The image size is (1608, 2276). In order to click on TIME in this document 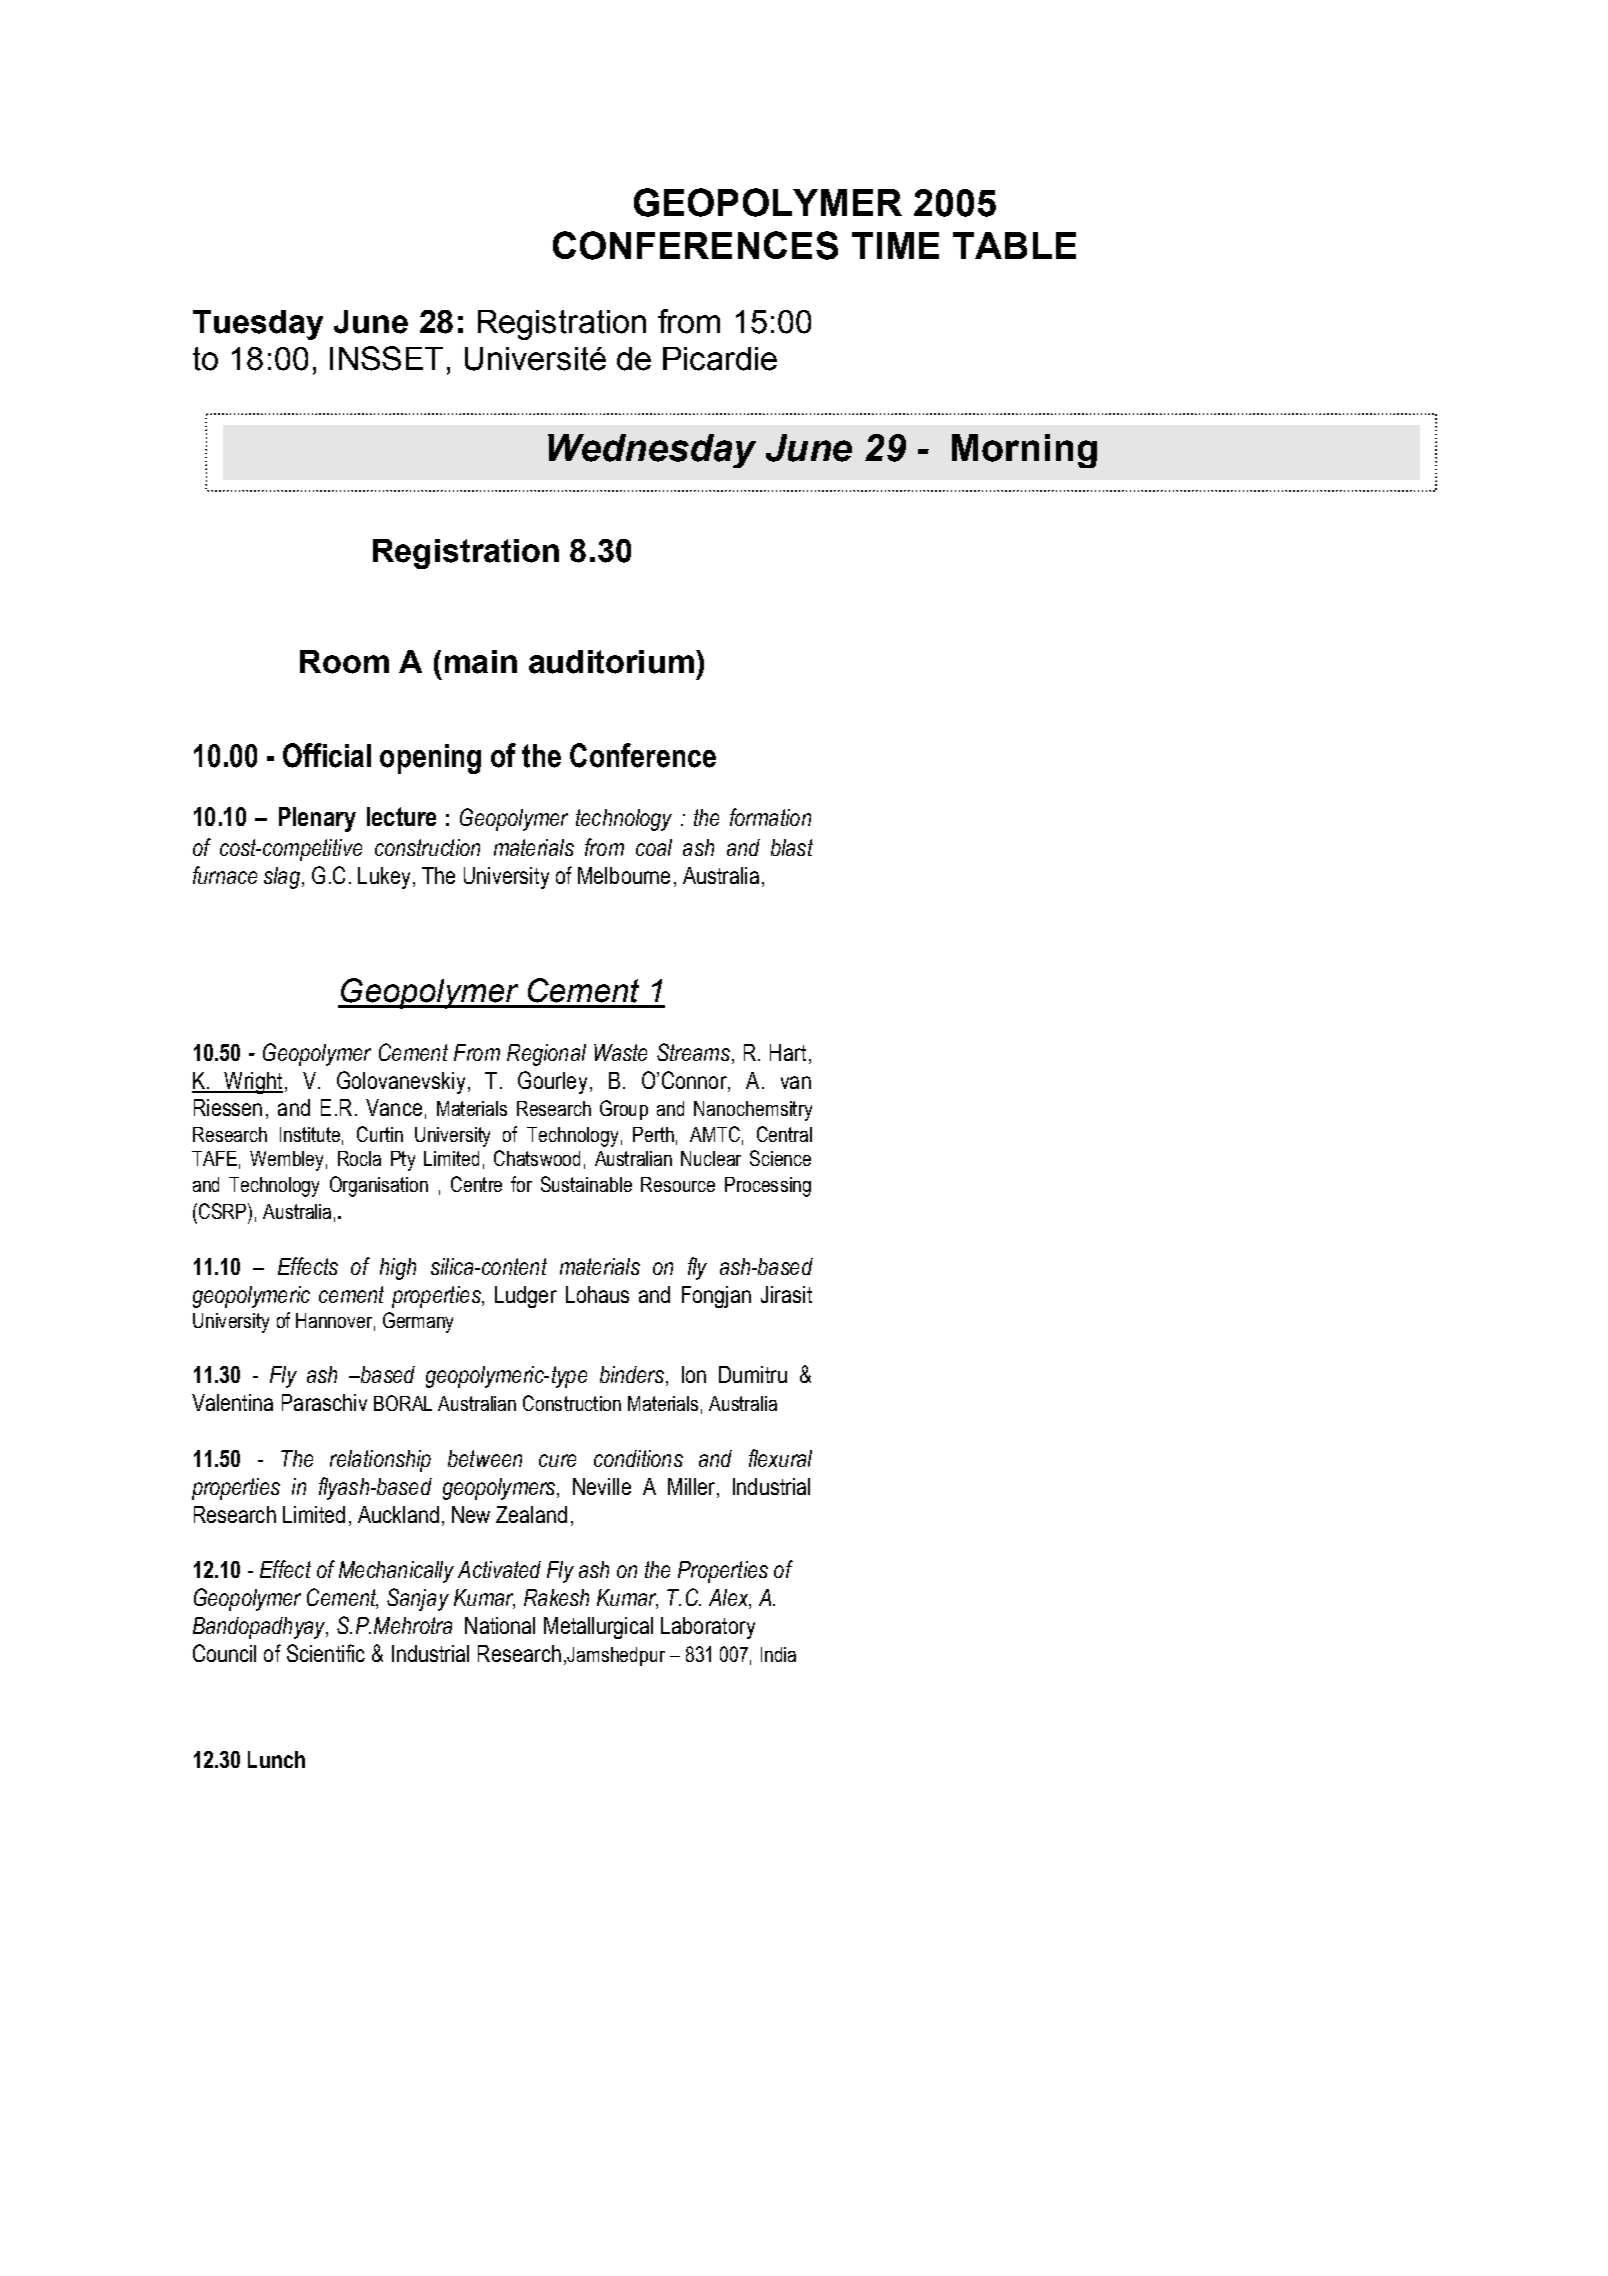, I will do `click(895, 245)`.
